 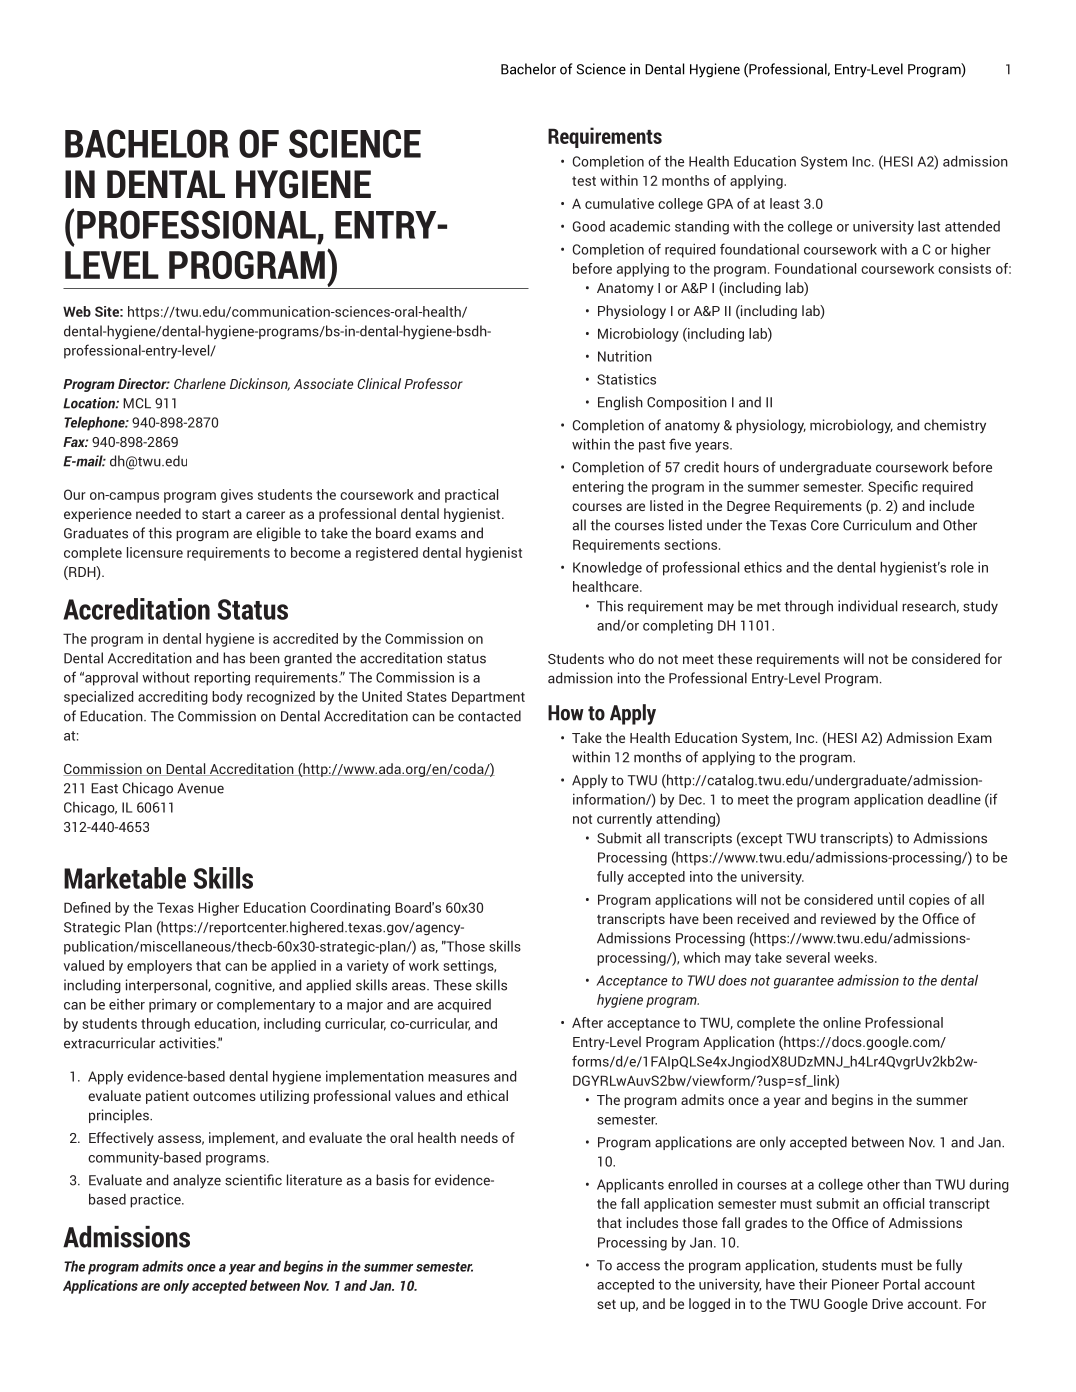 I want to click on chemistry, so click(x=955, y=426).
